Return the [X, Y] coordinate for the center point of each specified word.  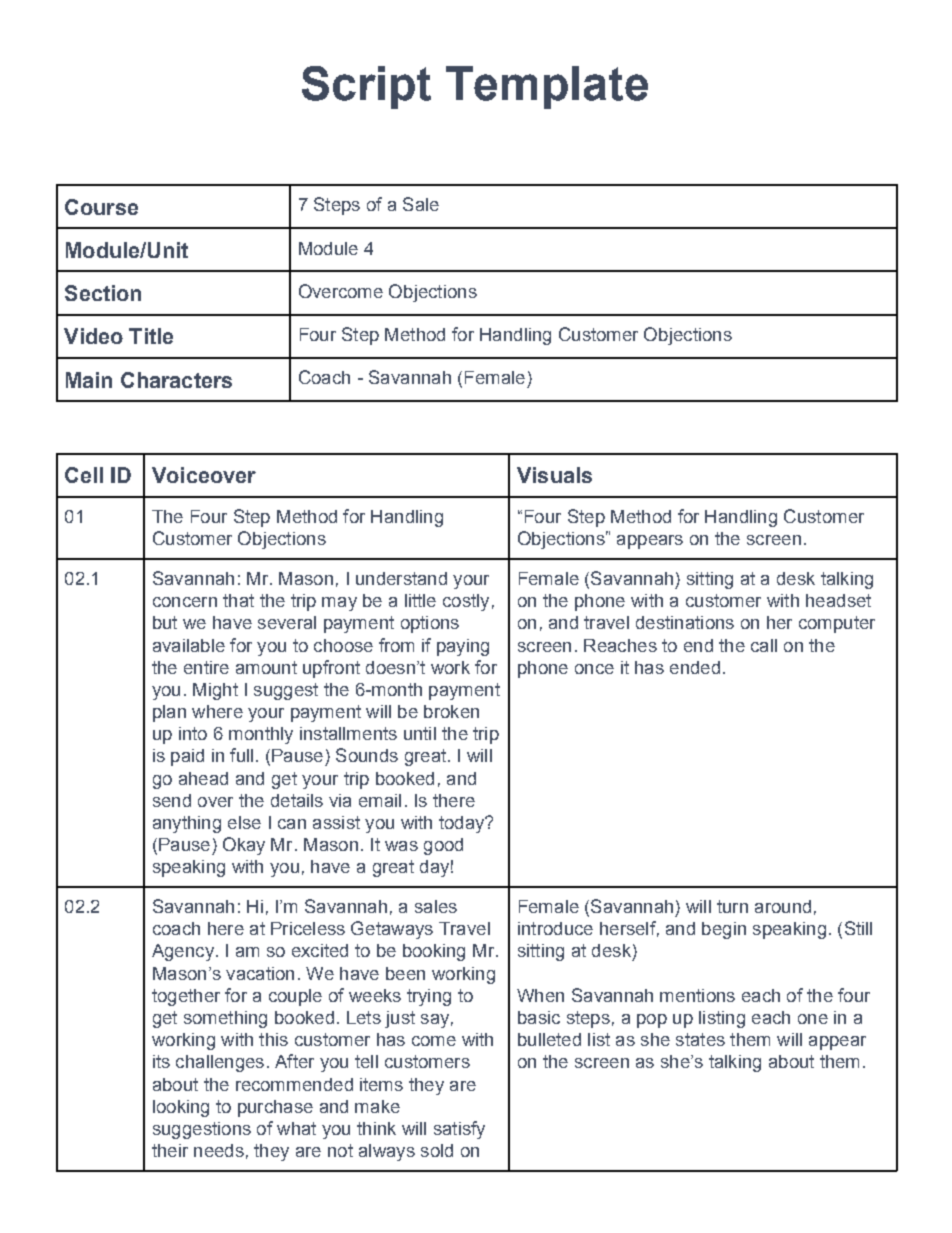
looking [181, 1108]
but [165, 622]
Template [547, 87]
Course [101, 207]
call [764, 645]
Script [366, 87]
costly [466, 602]
